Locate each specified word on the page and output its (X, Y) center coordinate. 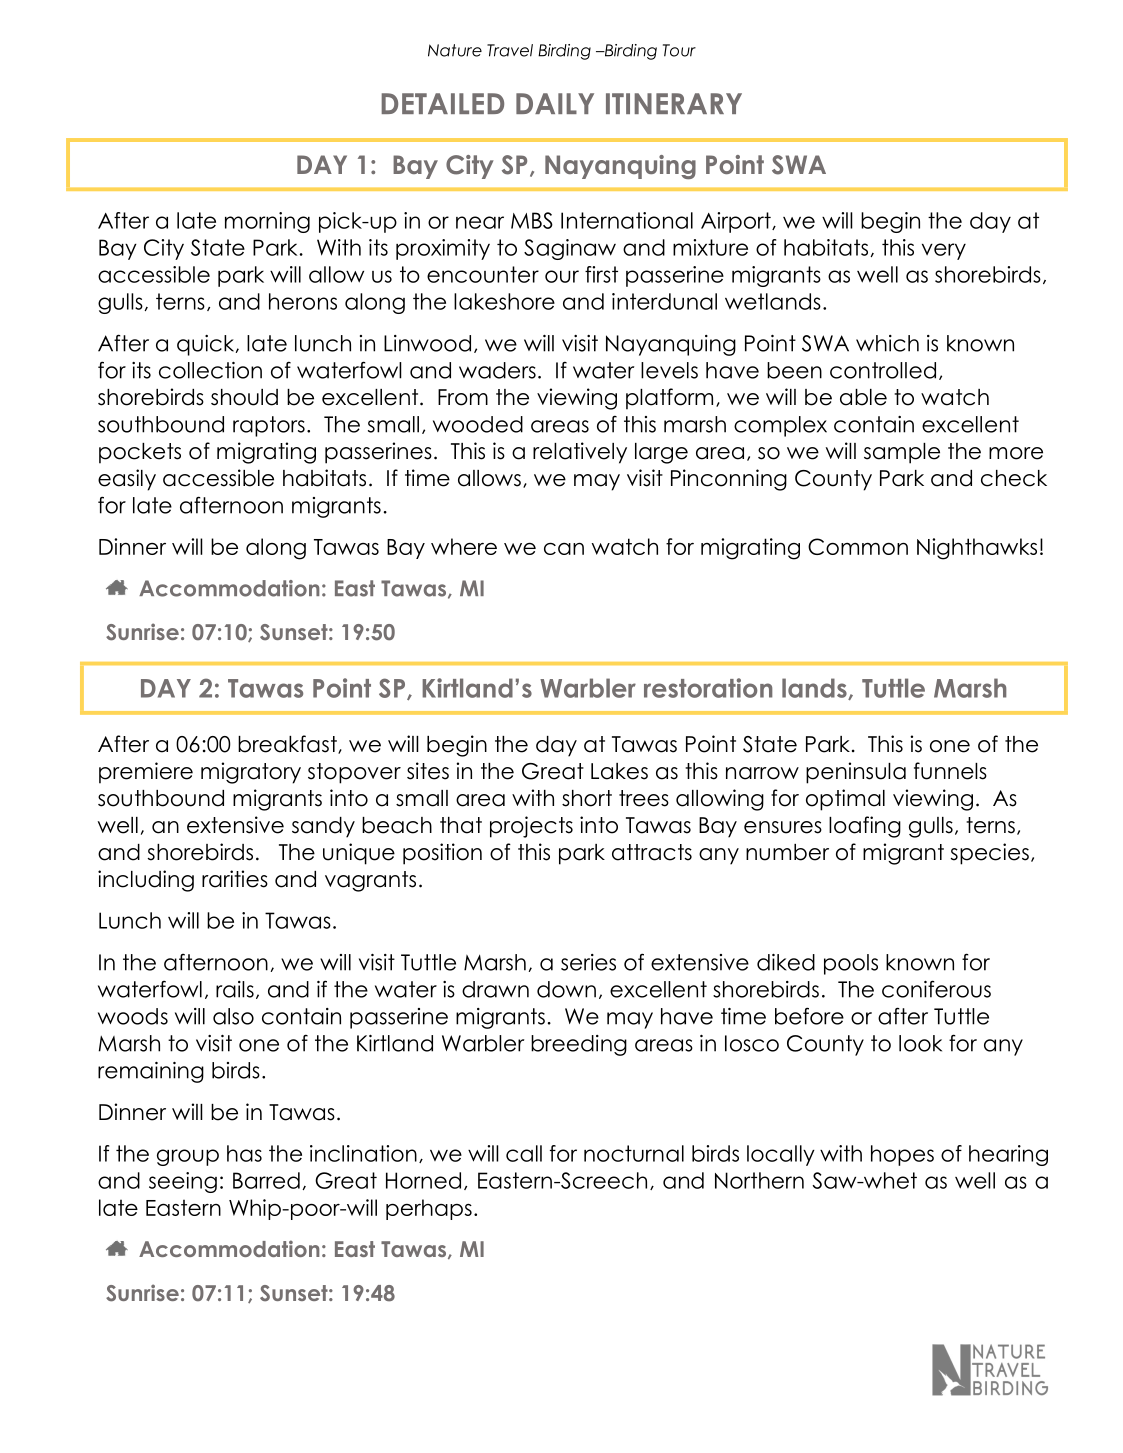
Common (858, 546)
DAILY (555, 103)
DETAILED (442, 103)
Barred (266, 1180)
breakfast (288, 744)
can (564, 548)
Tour (679, 50)
